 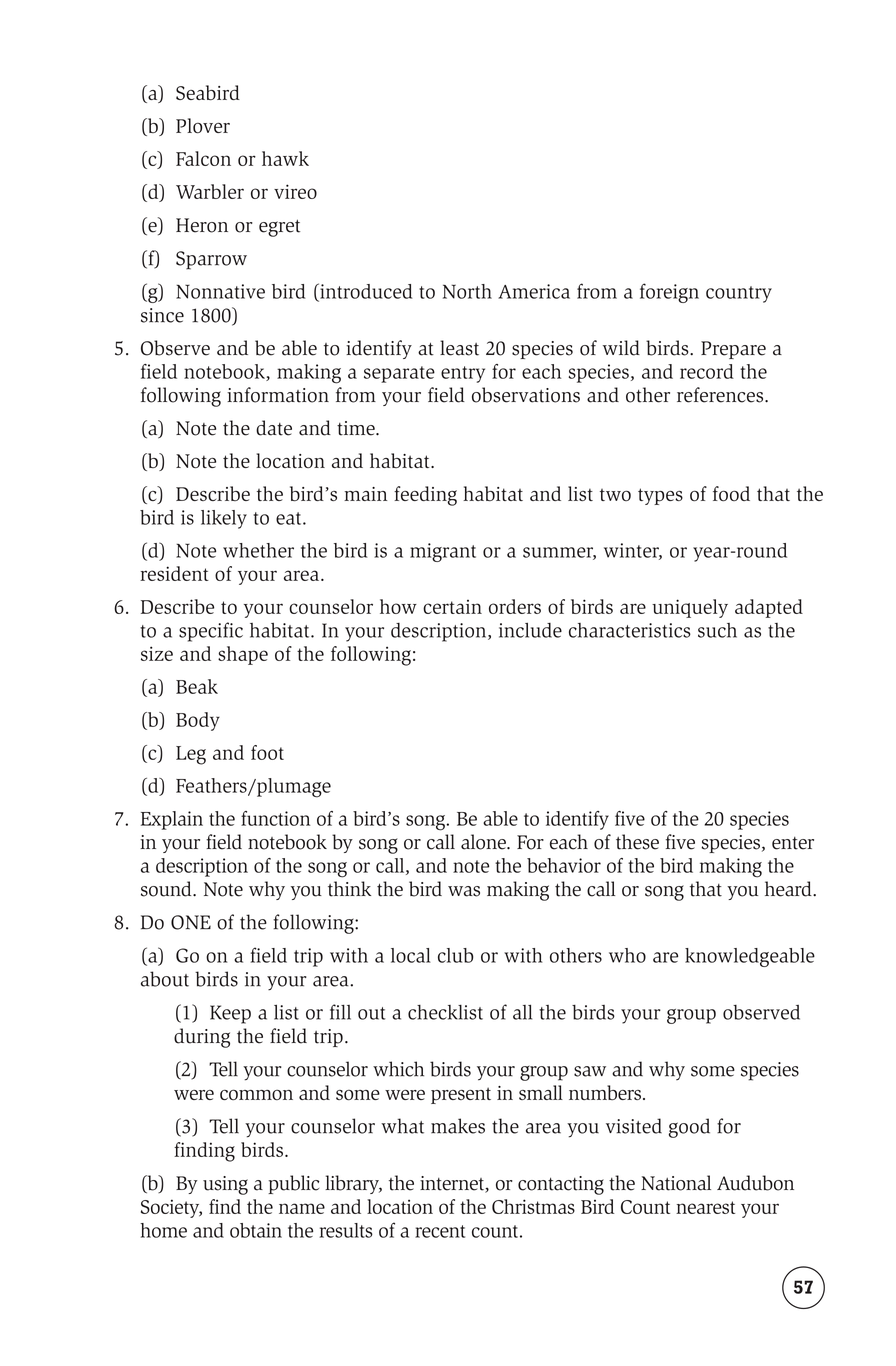 I want to click on Warbler, so click(x=210, y=191).
